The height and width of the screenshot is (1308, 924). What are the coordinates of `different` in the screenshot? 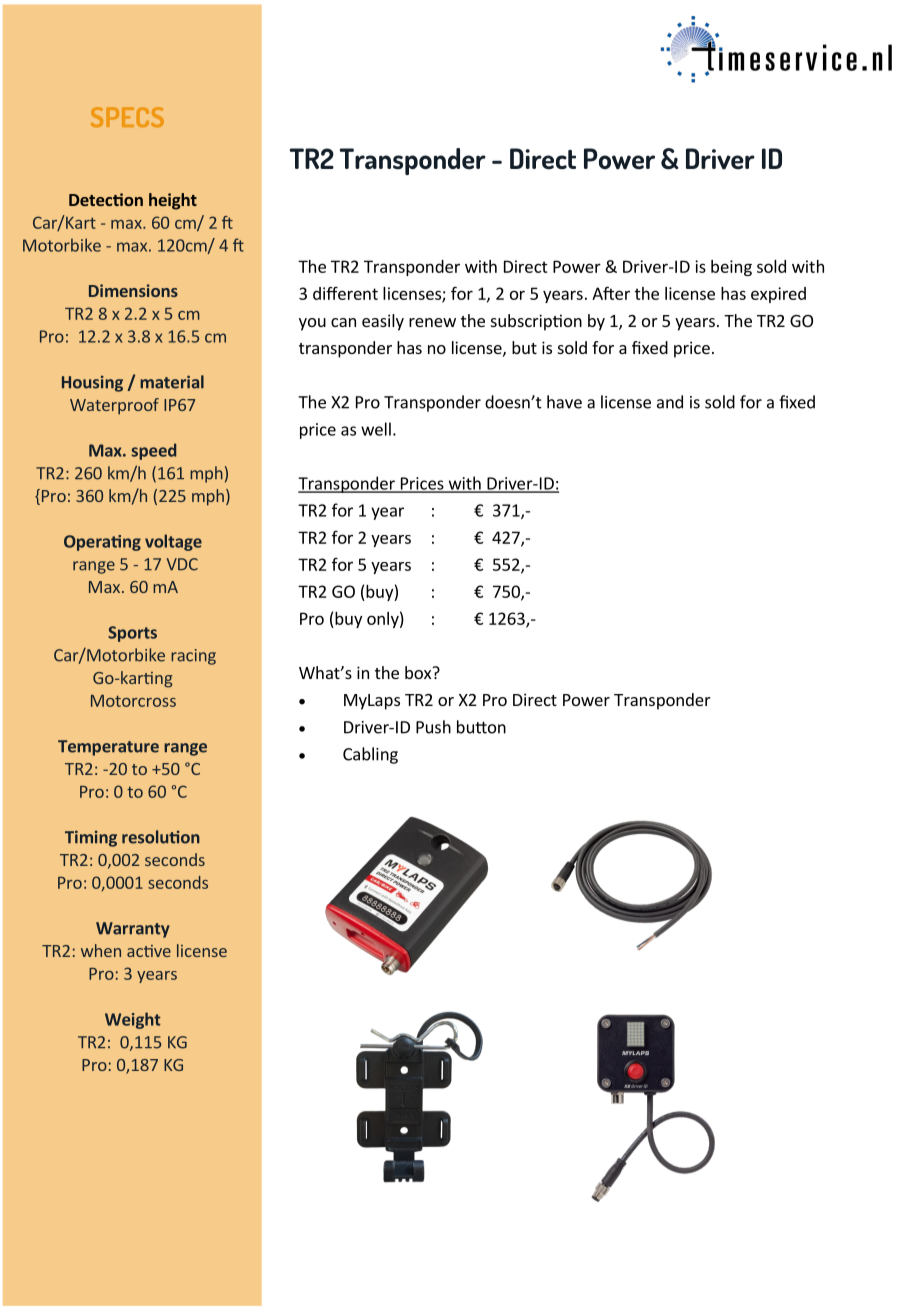 It's located at (345, 293).
